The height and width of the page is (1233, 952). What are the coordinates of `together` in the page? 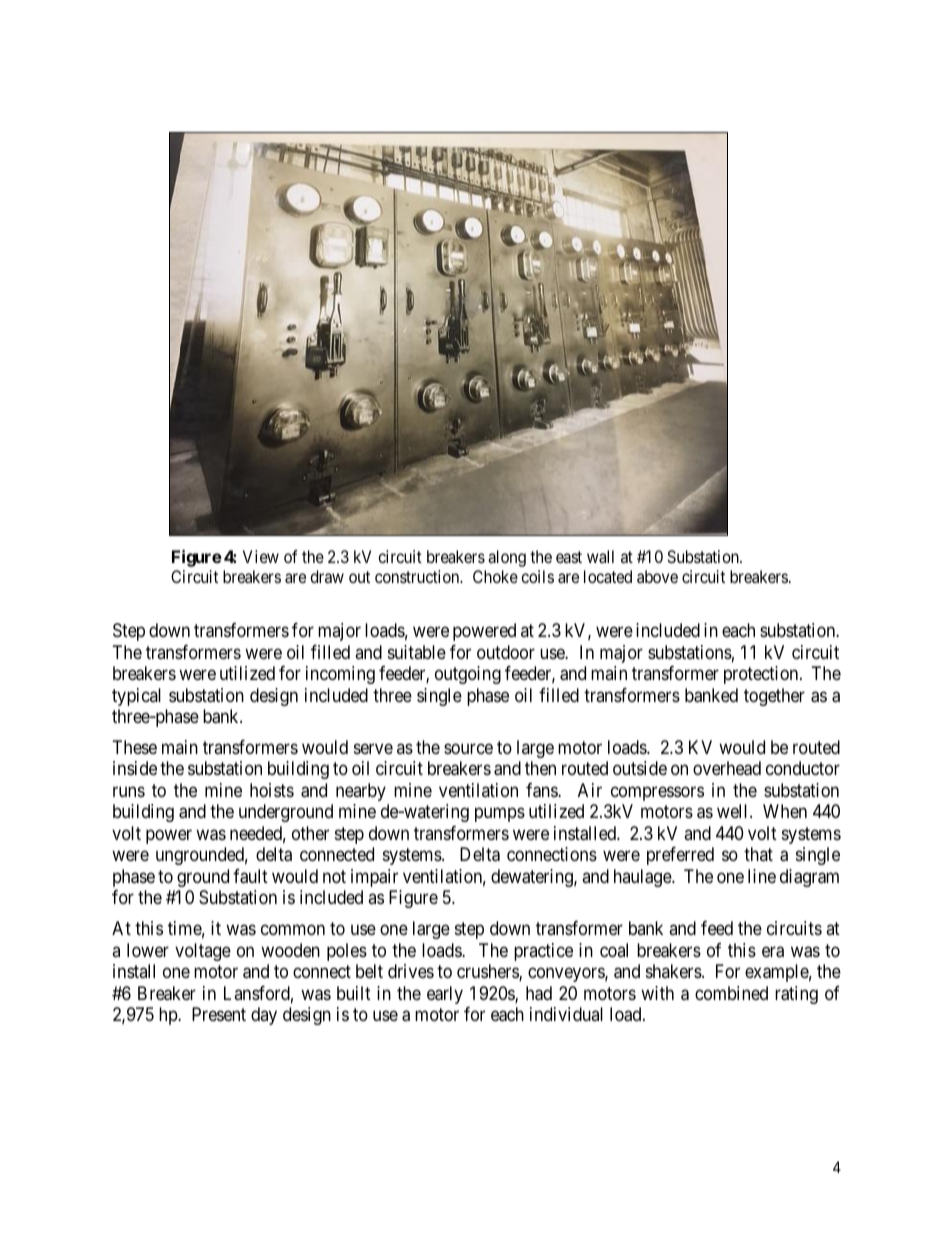 It's located at (774, 697).
